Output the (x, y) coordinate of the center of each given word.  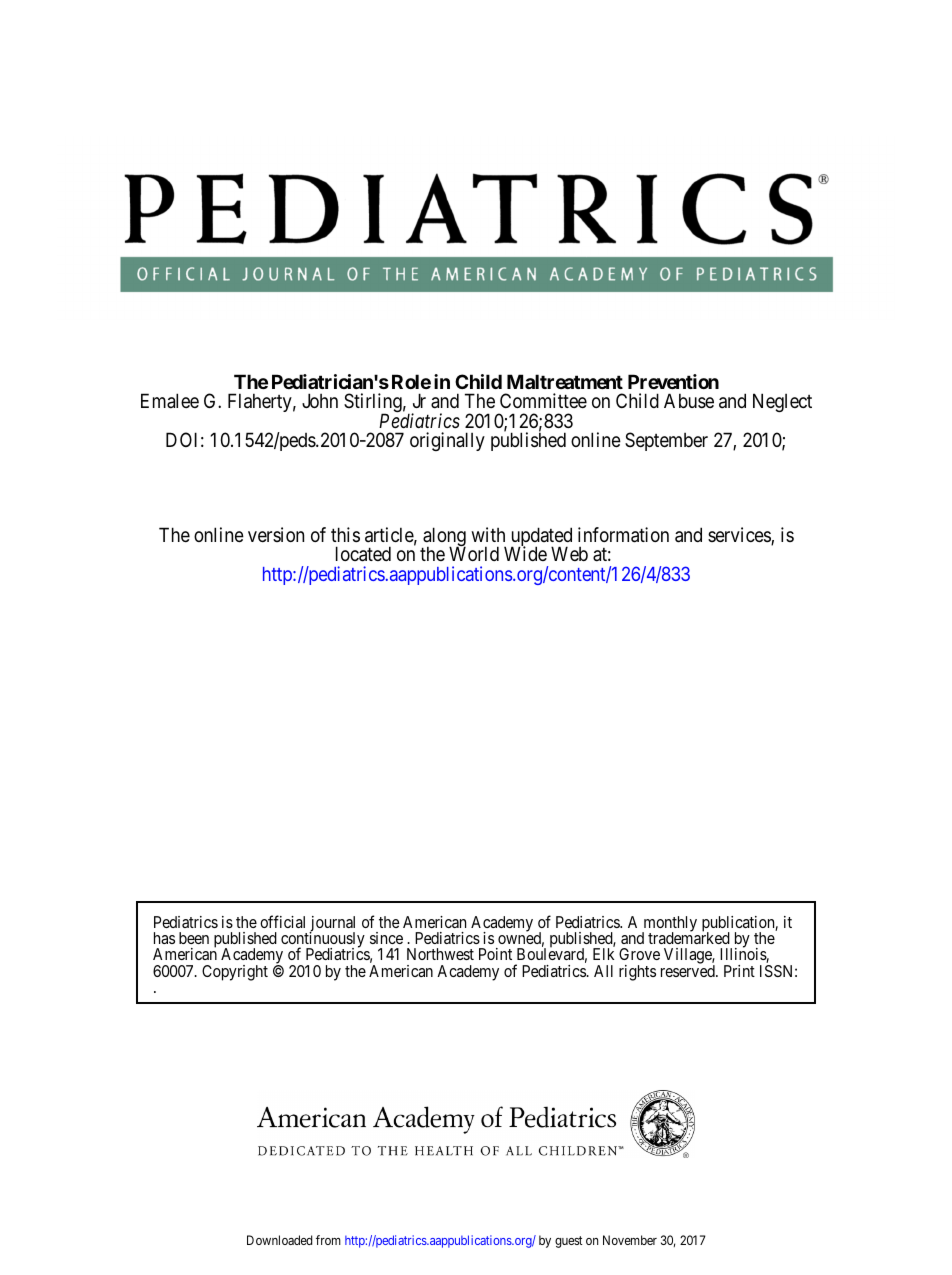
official (282, 921)
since (386, 938)
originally (447, 441)
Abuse (689, 400)
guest (569, 1242)
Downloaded (279, 1240)
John (320, 400)
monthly (669, 925)
